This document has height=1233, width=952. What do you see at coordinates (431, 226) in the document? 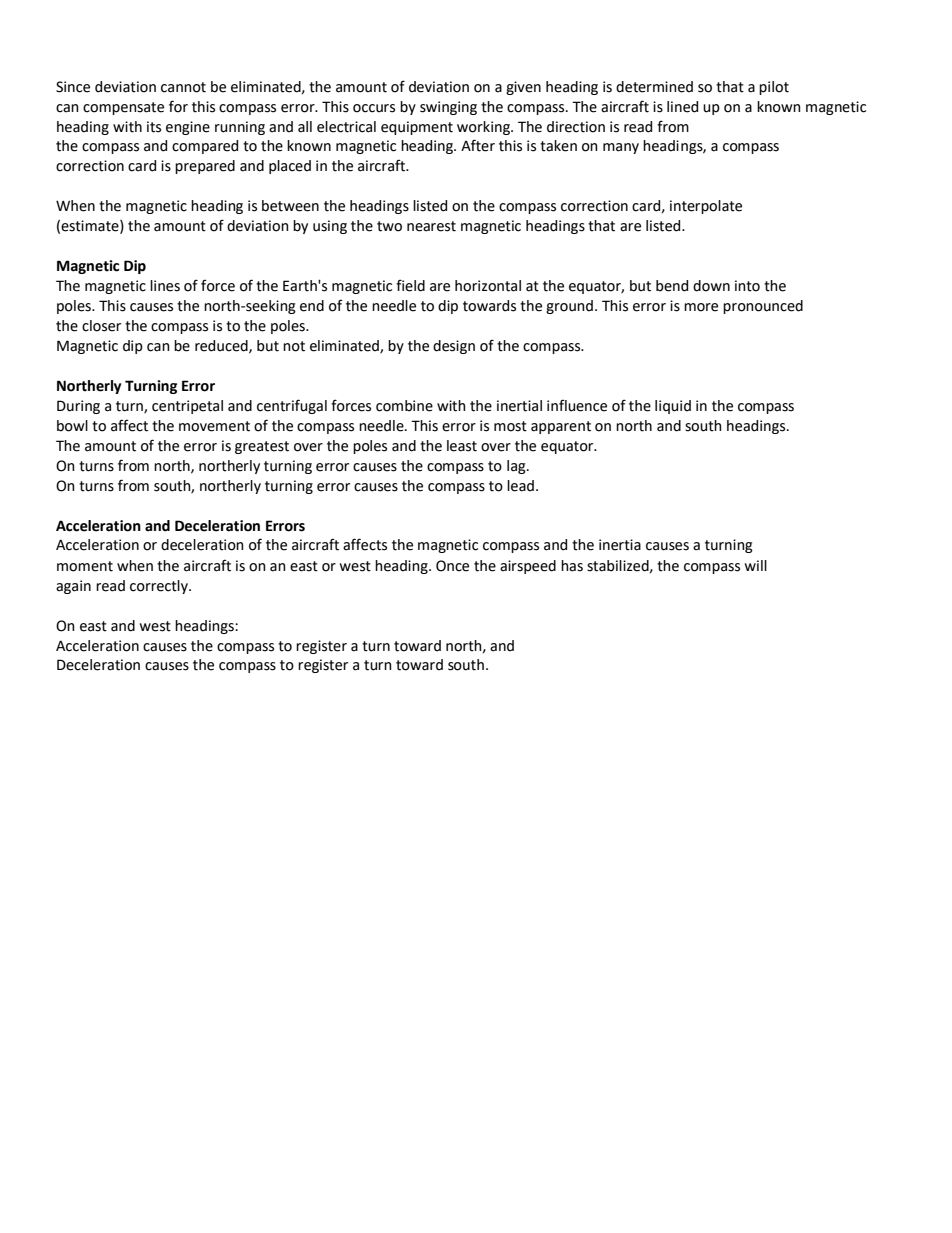
I see `nearest` at bounding box center [431, 226].
